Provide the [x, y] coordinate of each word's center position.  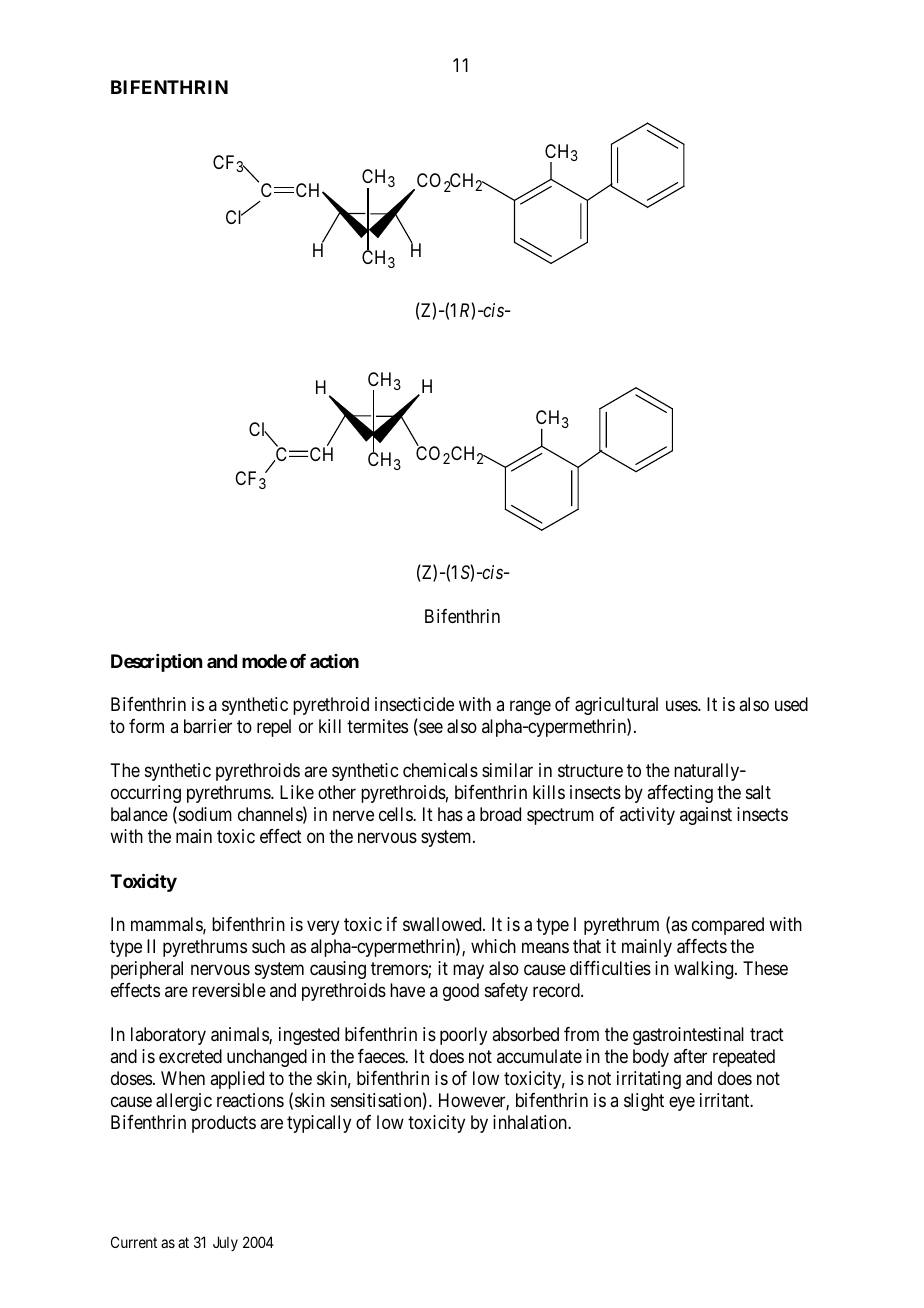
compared [728, 926]
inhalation [531, 1122]
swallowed [443, 924]
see [430, 729]
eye [682, 1104]
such [268, 946]
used [791, 704]
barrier [208, 726]
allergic [184, 1102]
